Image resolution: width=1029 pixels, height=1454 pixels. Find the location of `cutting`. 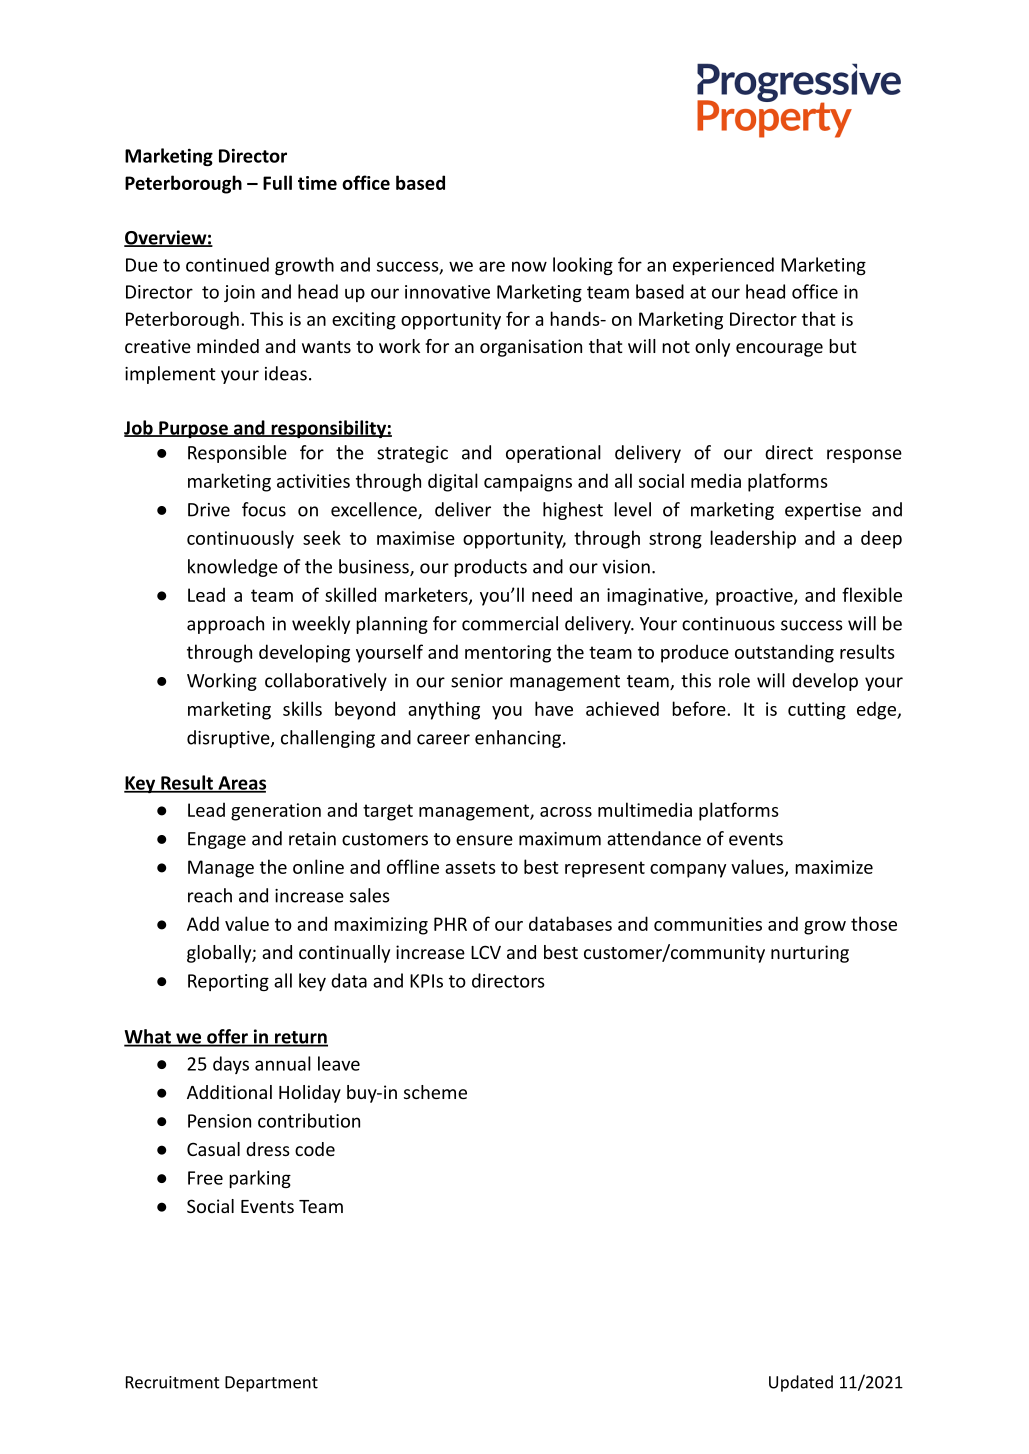

cutting is located at coordinates (817, 711).
